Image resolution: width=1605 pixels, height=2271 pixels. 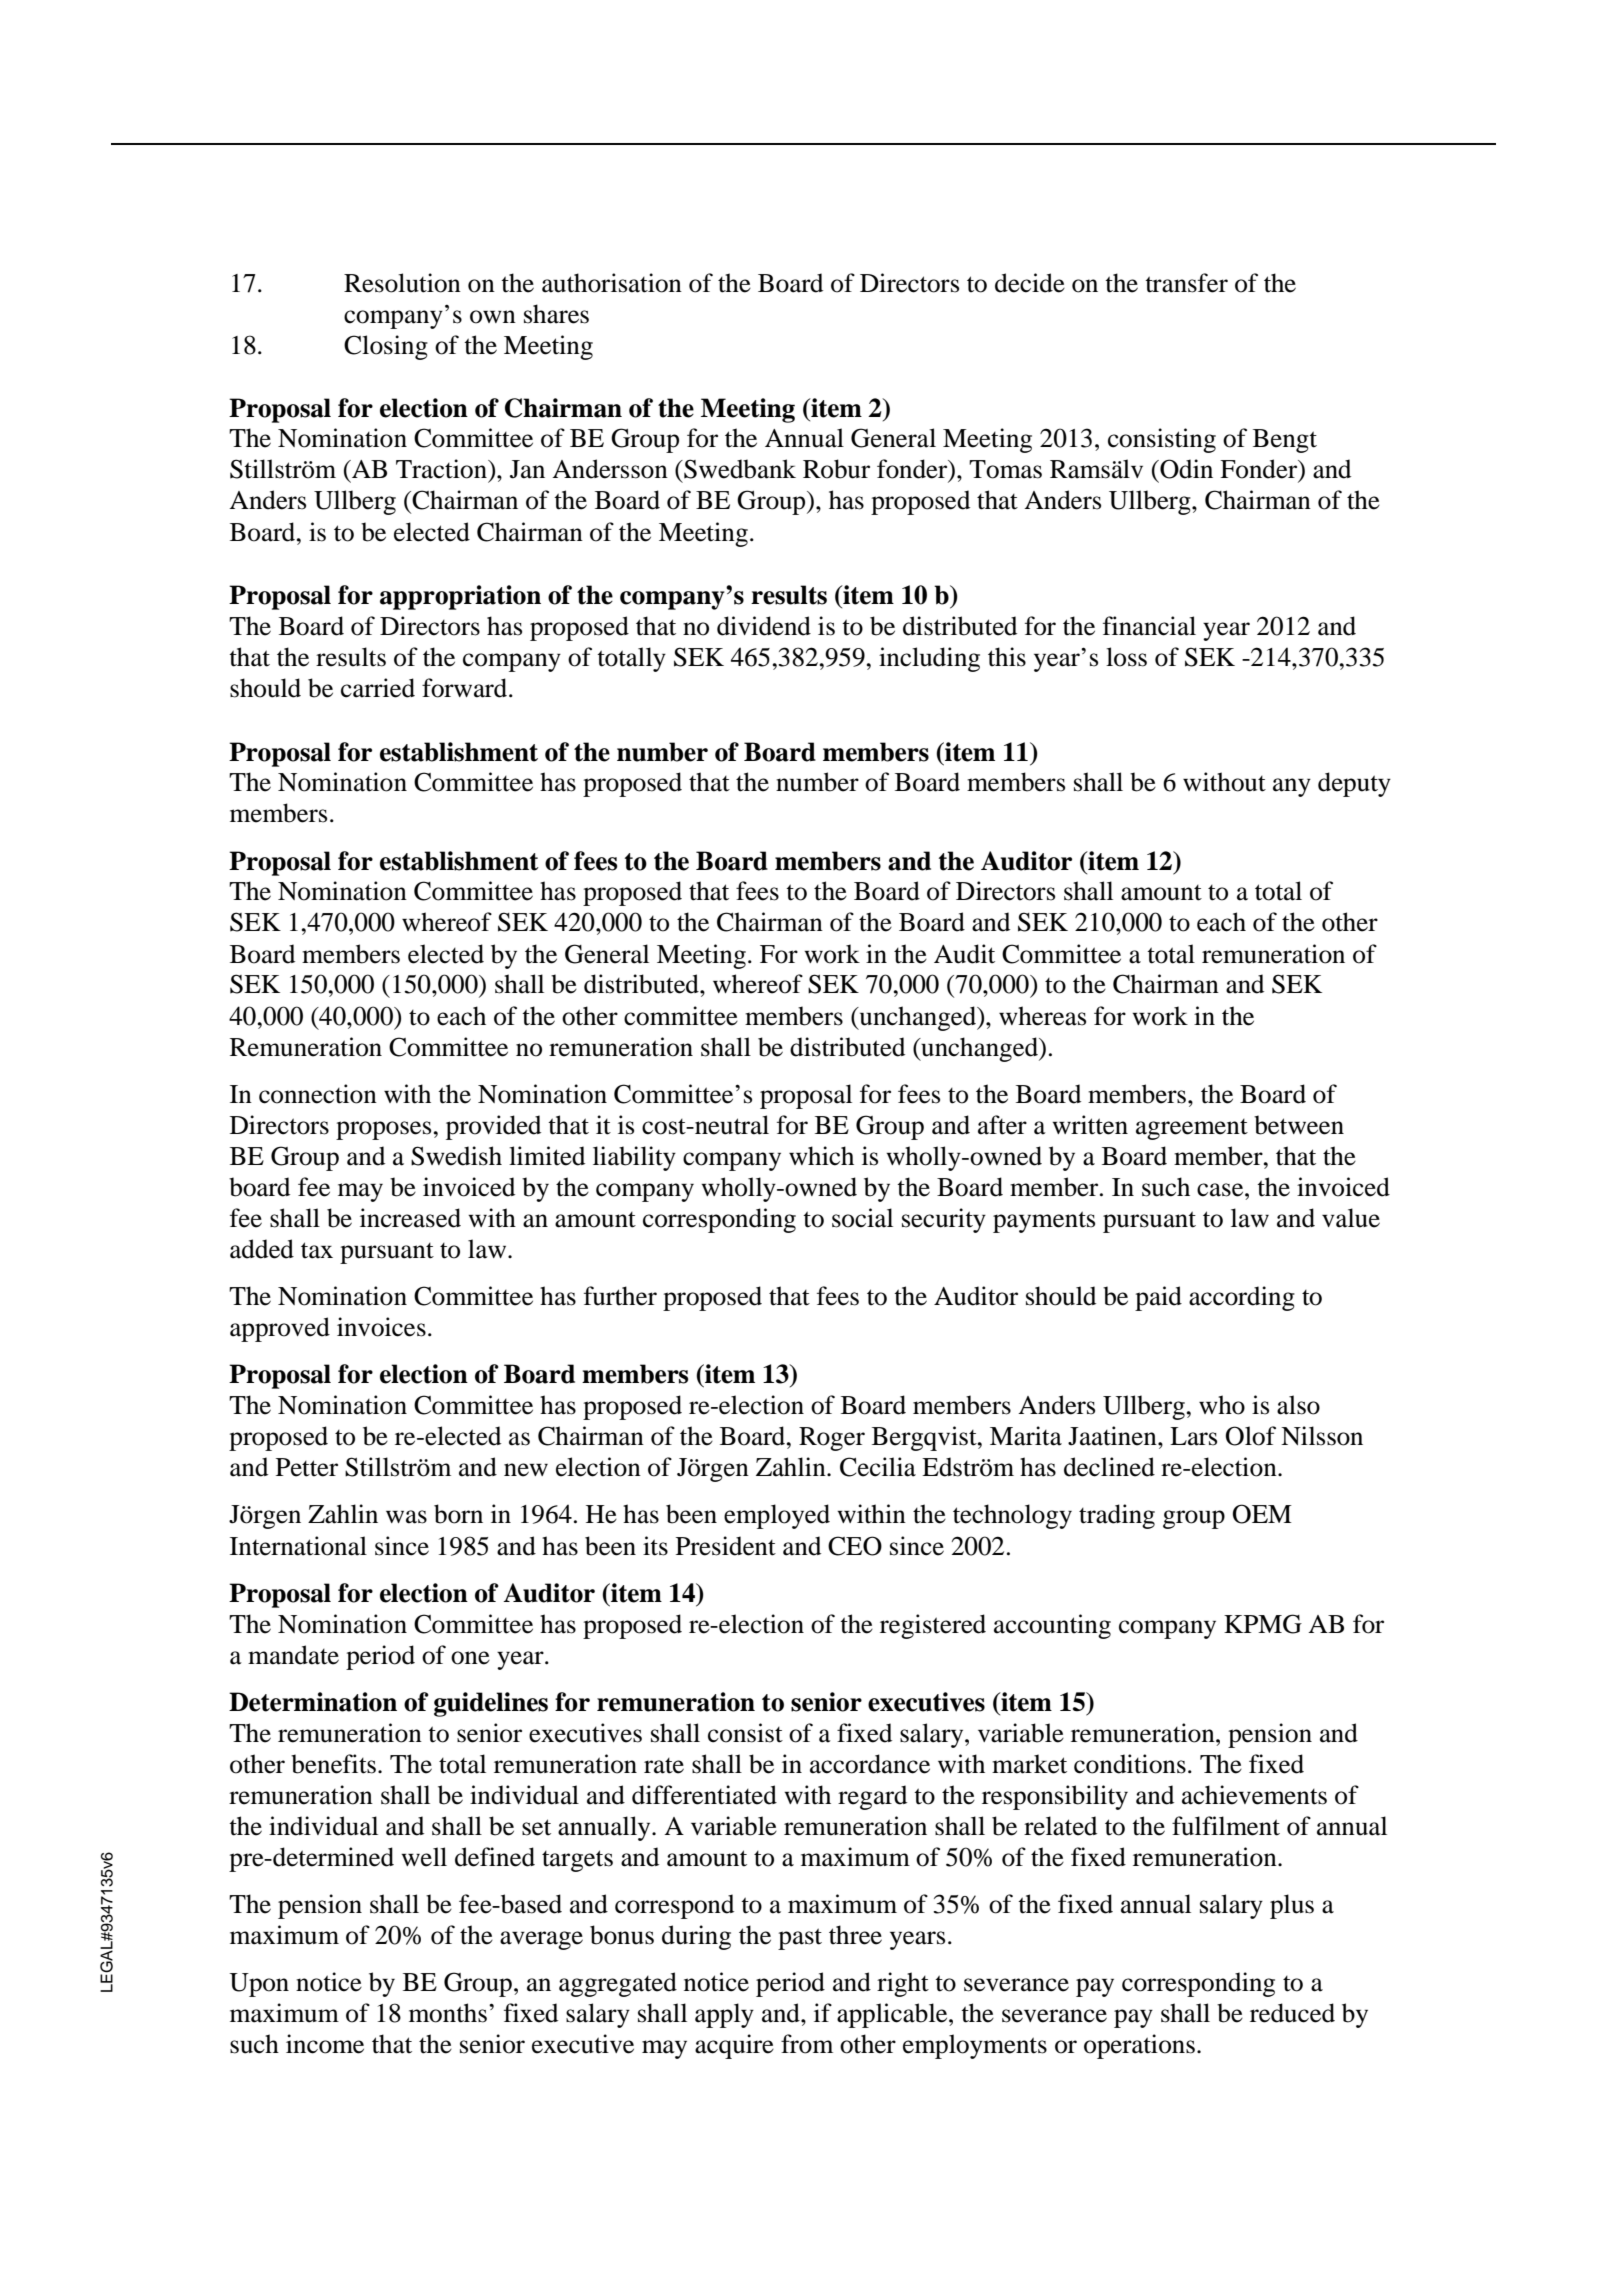 What do you see at coordinates (821, 1156) in the screenshot?
I see `which` at bounding box center [821, 1156].
